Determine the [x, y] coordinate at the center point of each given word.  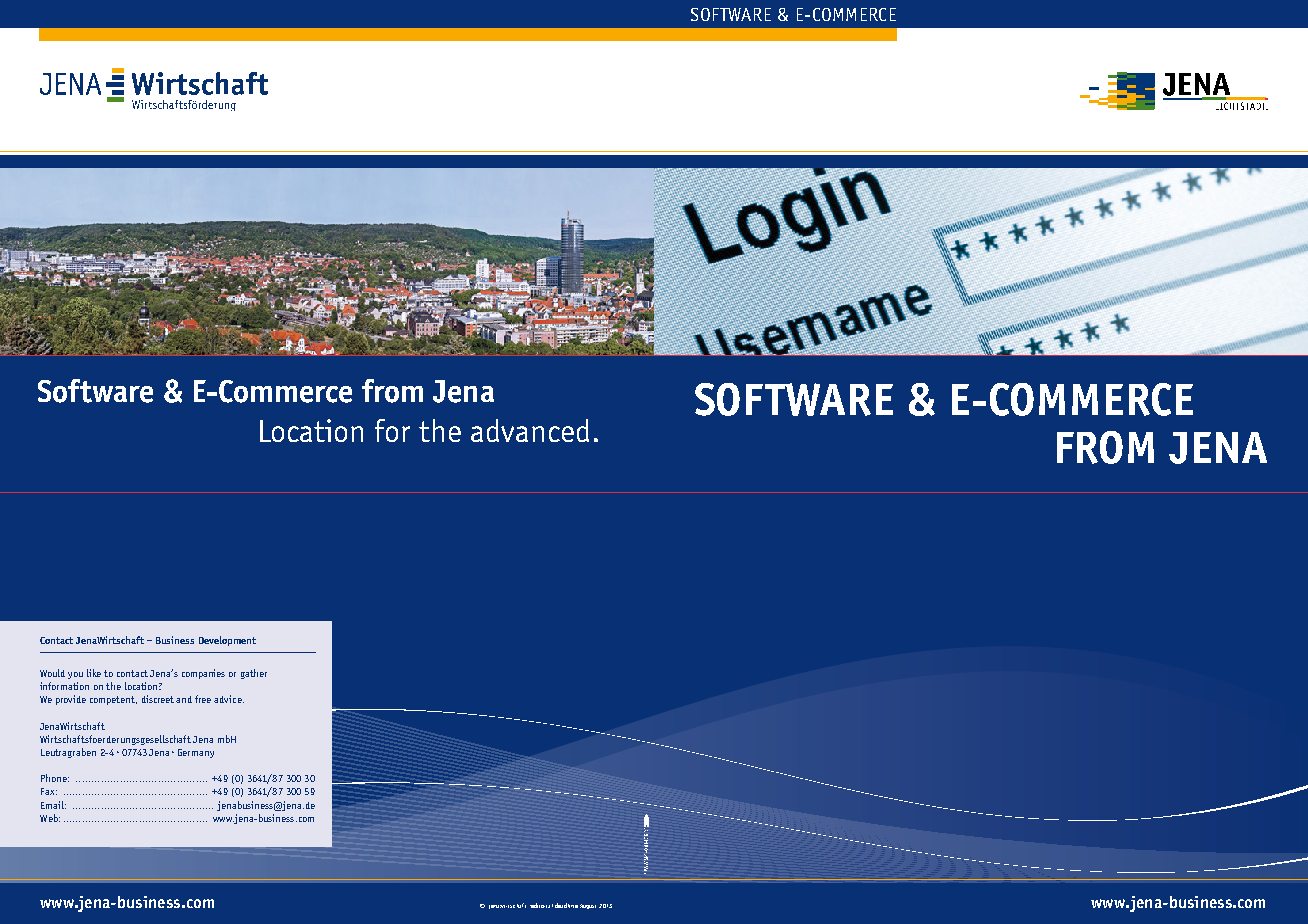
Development [227, 641]
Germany [196, 753]
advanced [530, 430]
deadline [566, 905]
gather [254, 674]
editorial [541, 905]
